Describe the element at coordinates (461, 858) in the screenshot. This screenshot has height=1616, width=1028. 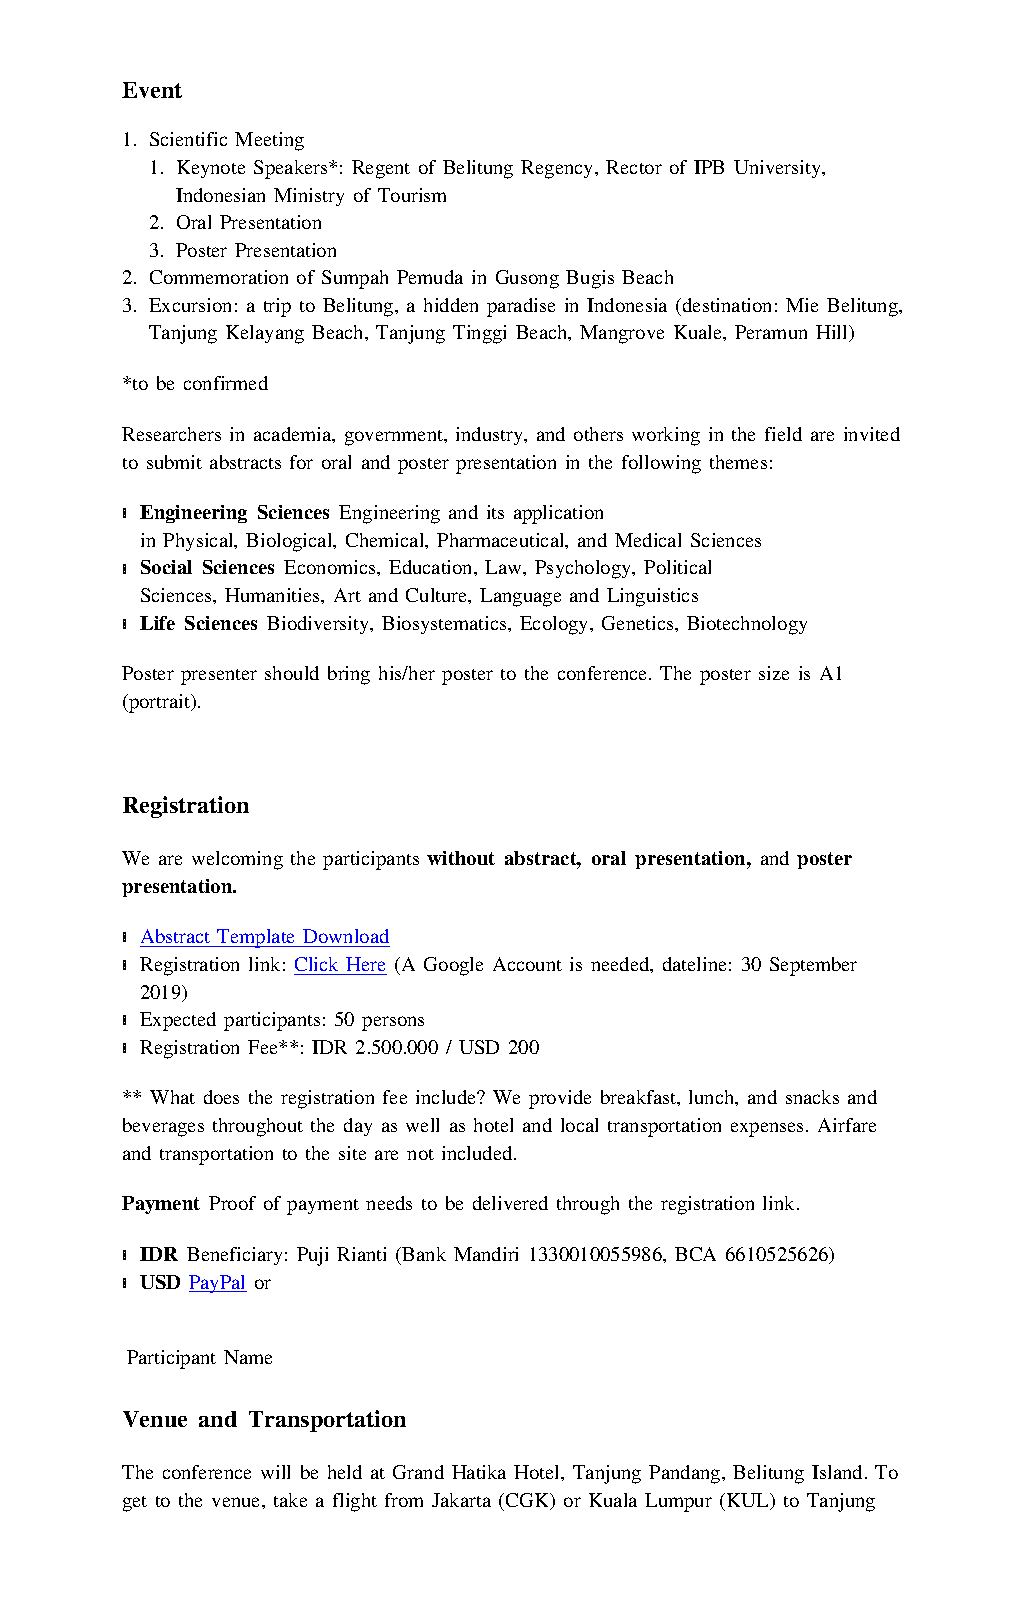
I see `without` at that location.
